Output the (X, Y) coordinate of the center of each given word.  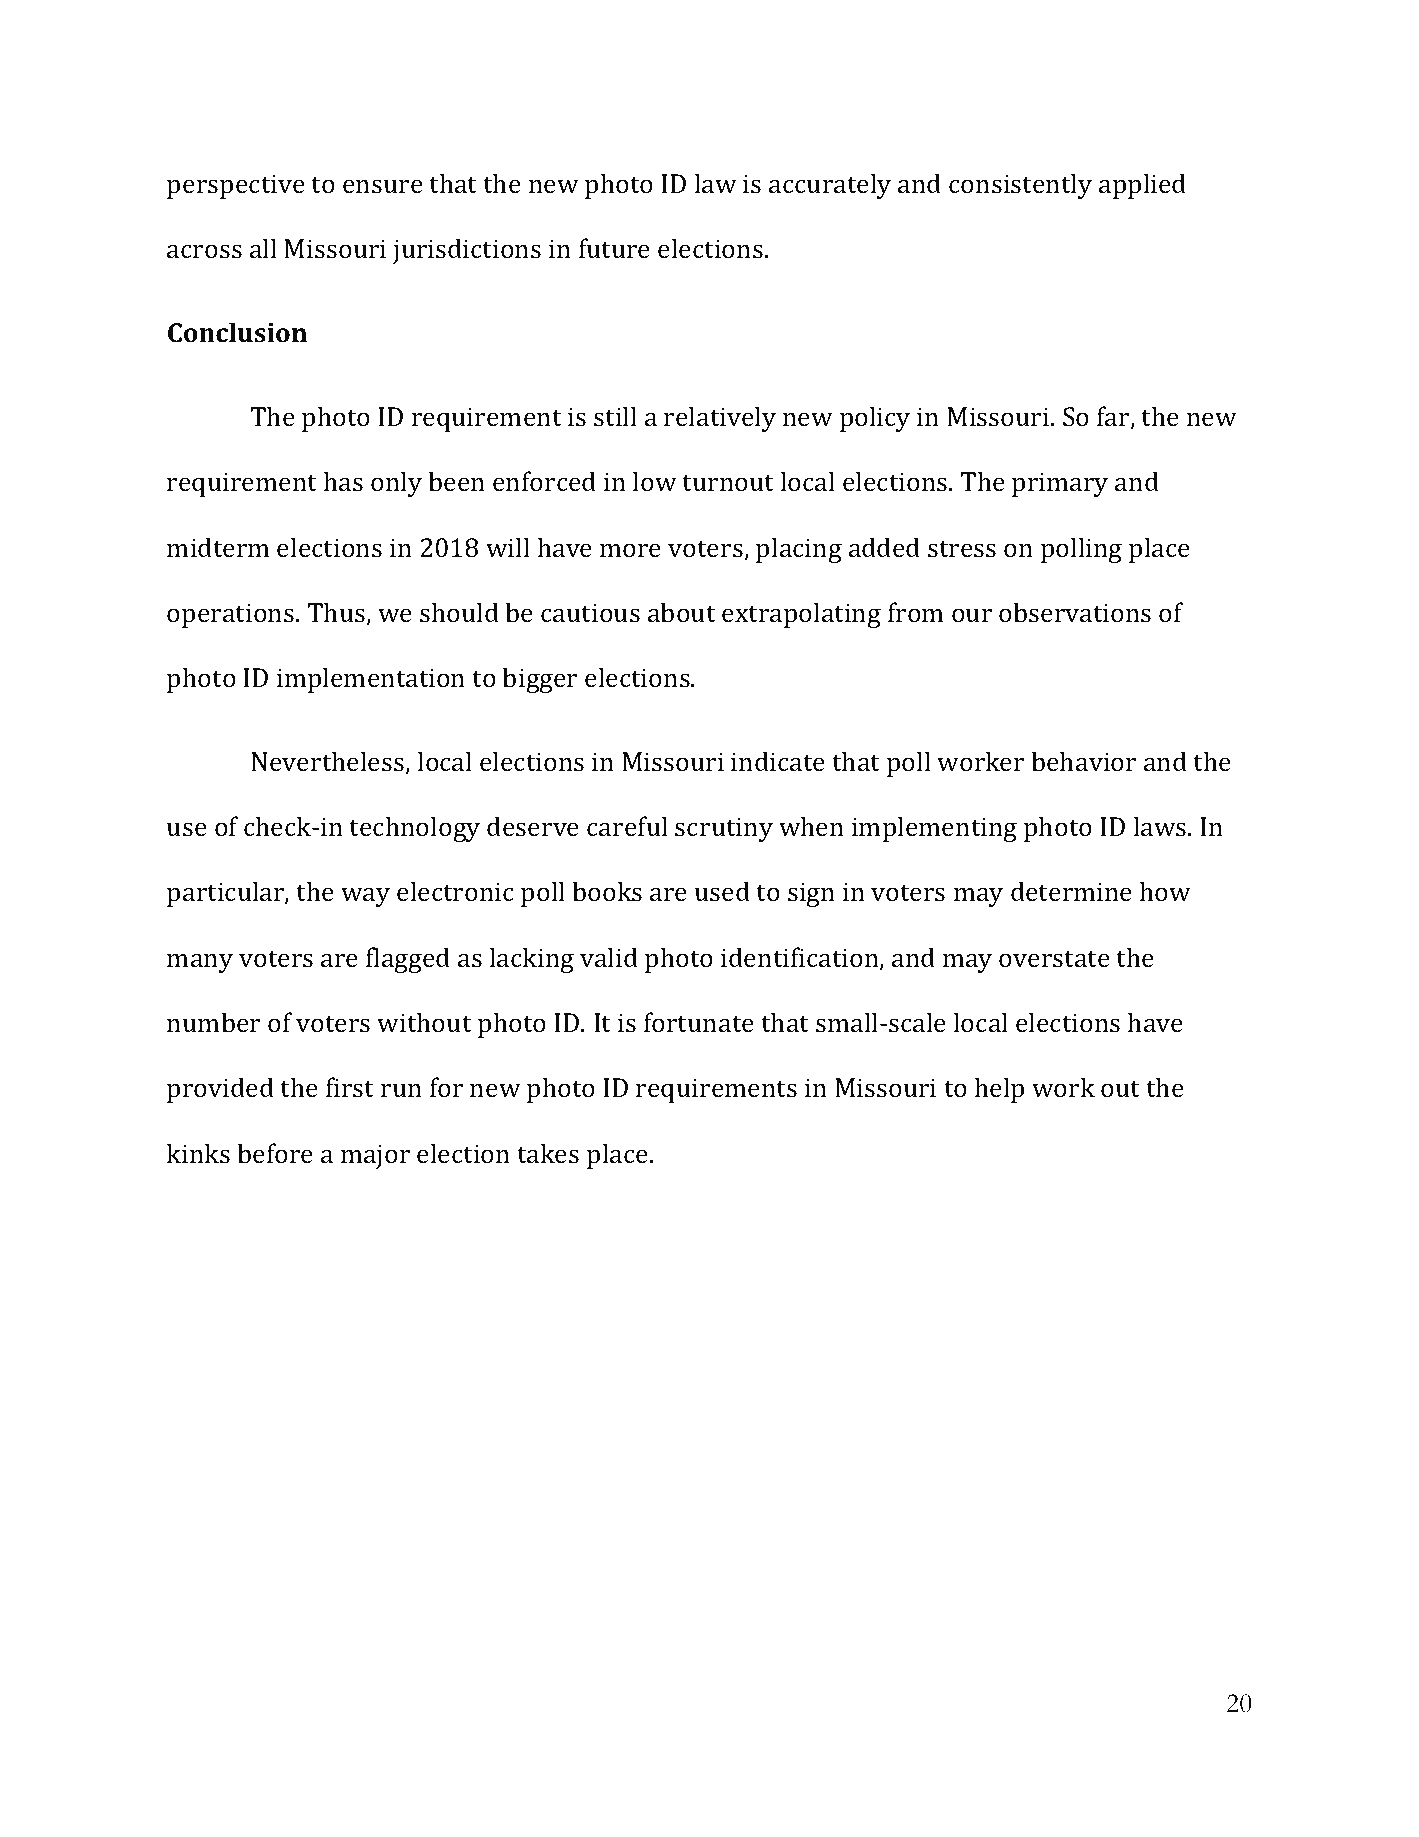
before (275, 1153)
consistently (1020, 186)
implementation (371, 680)
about (682, 612)
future (614, 248)
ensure (383, 186)
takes (548, 1153)
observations (1075, 612)
